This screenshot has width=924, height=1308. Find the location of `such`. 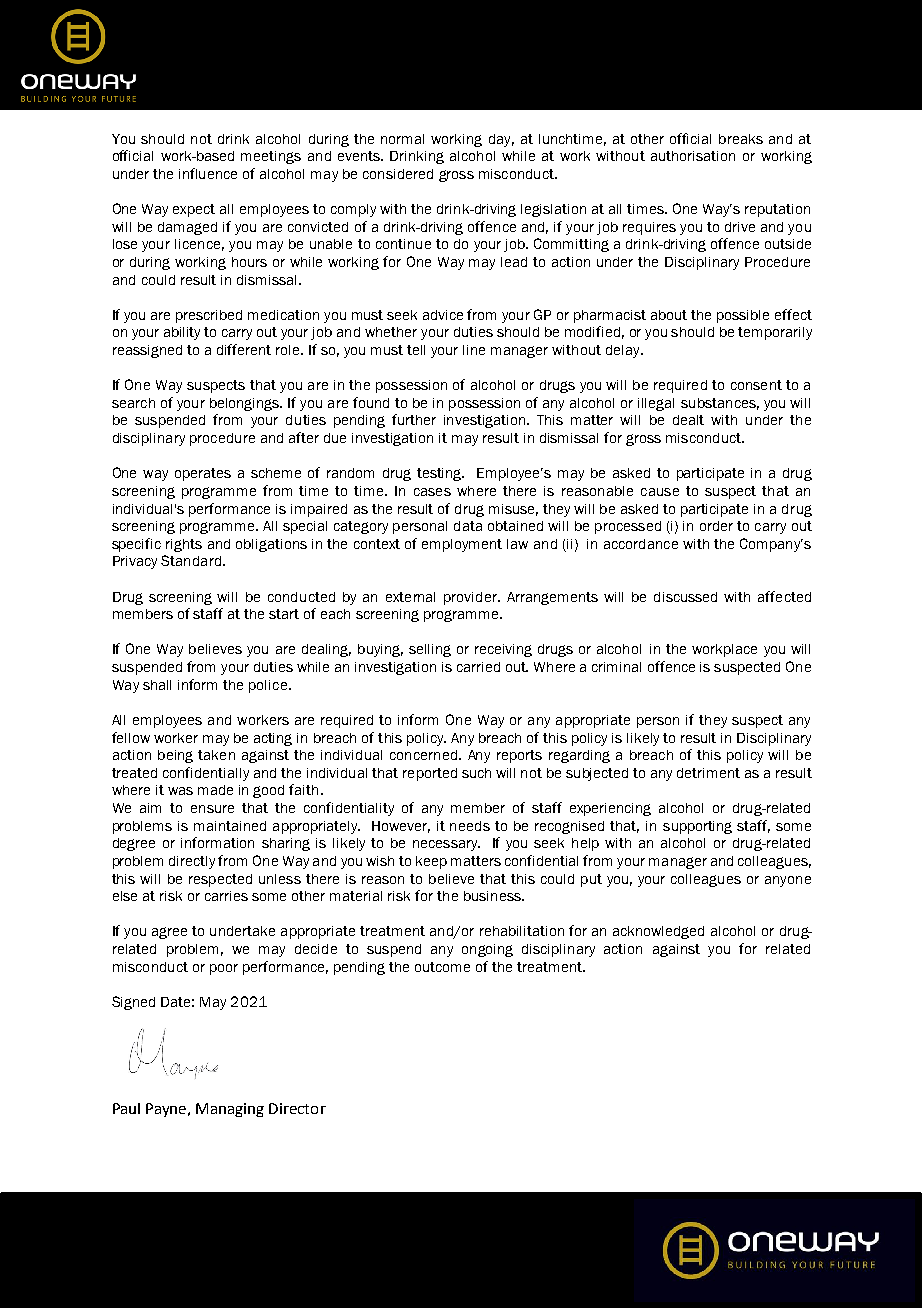

such is located at coordinates (476, 773).
